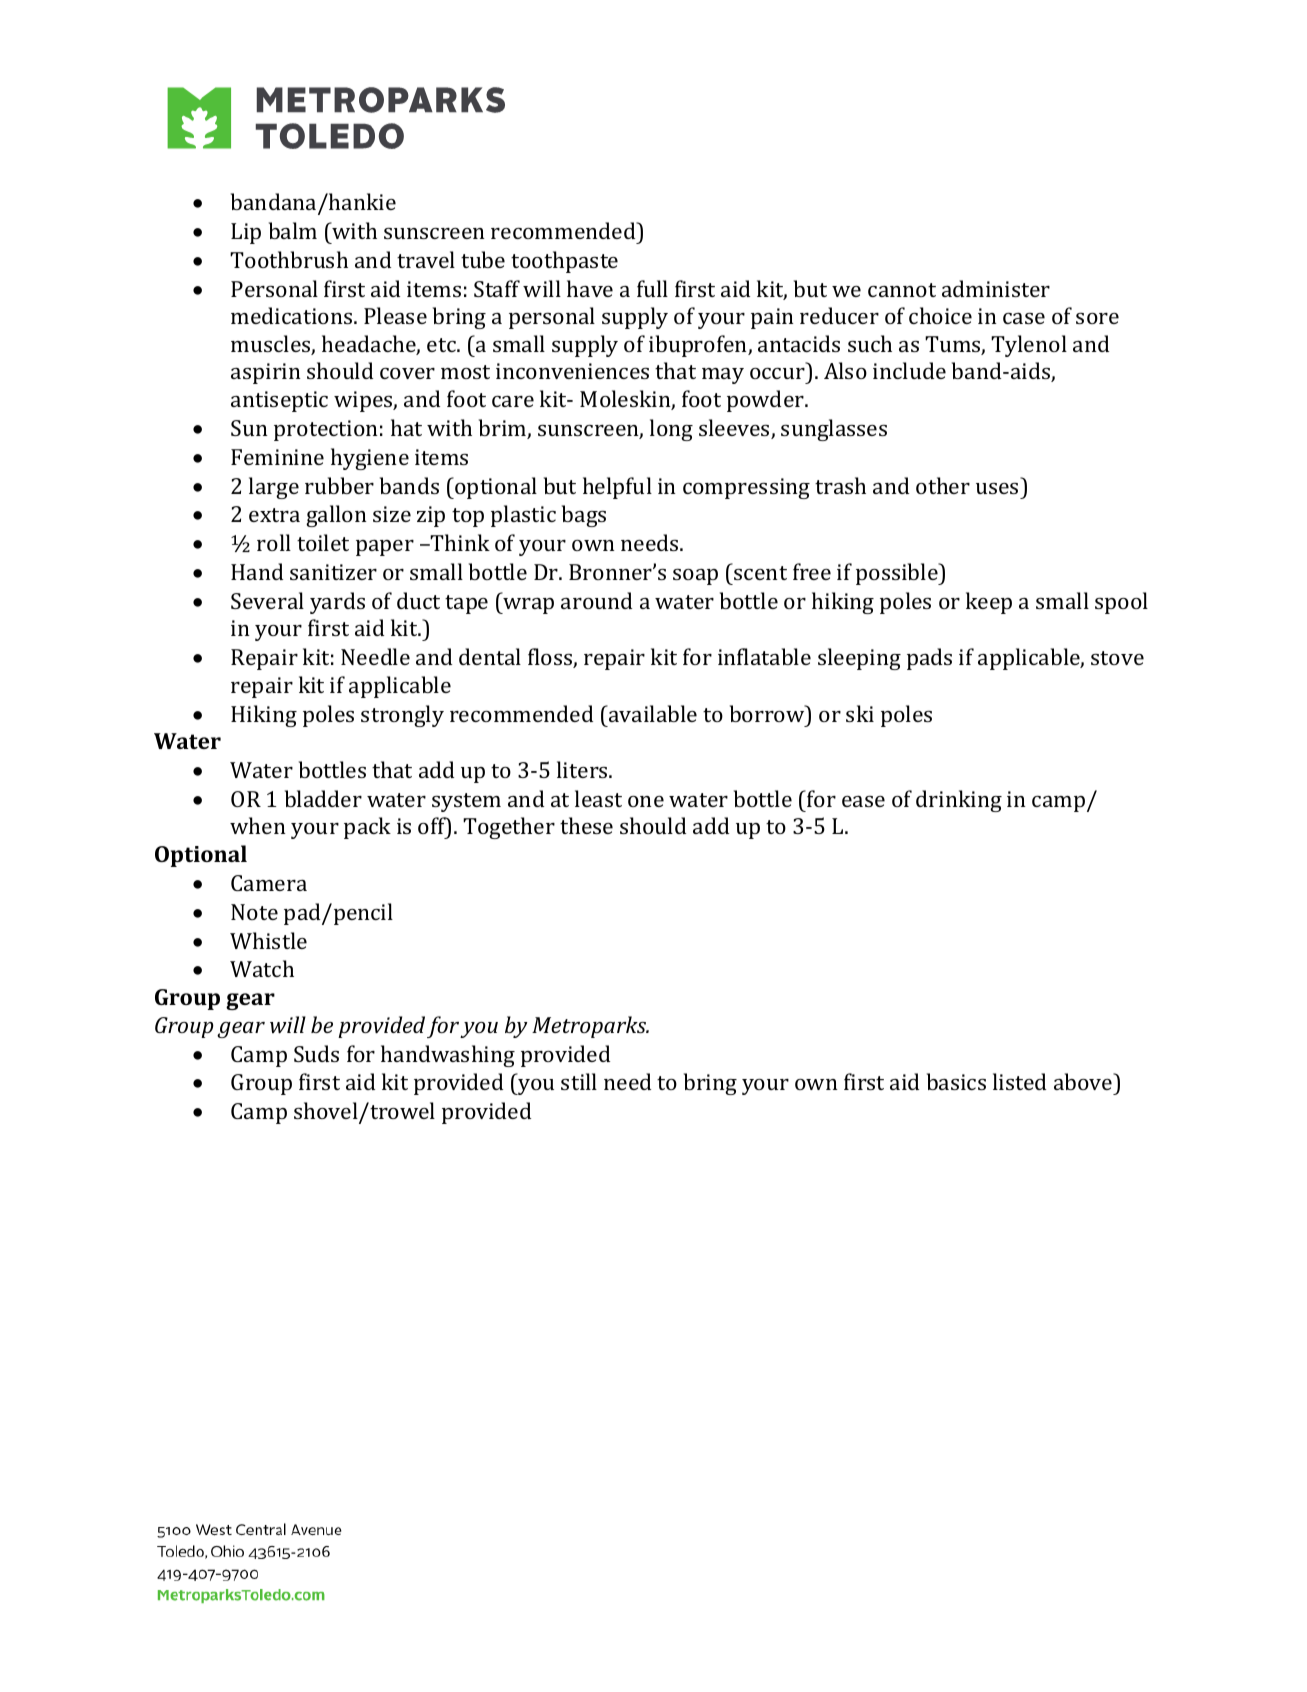  I want to click on pads, so click(929, 659).
